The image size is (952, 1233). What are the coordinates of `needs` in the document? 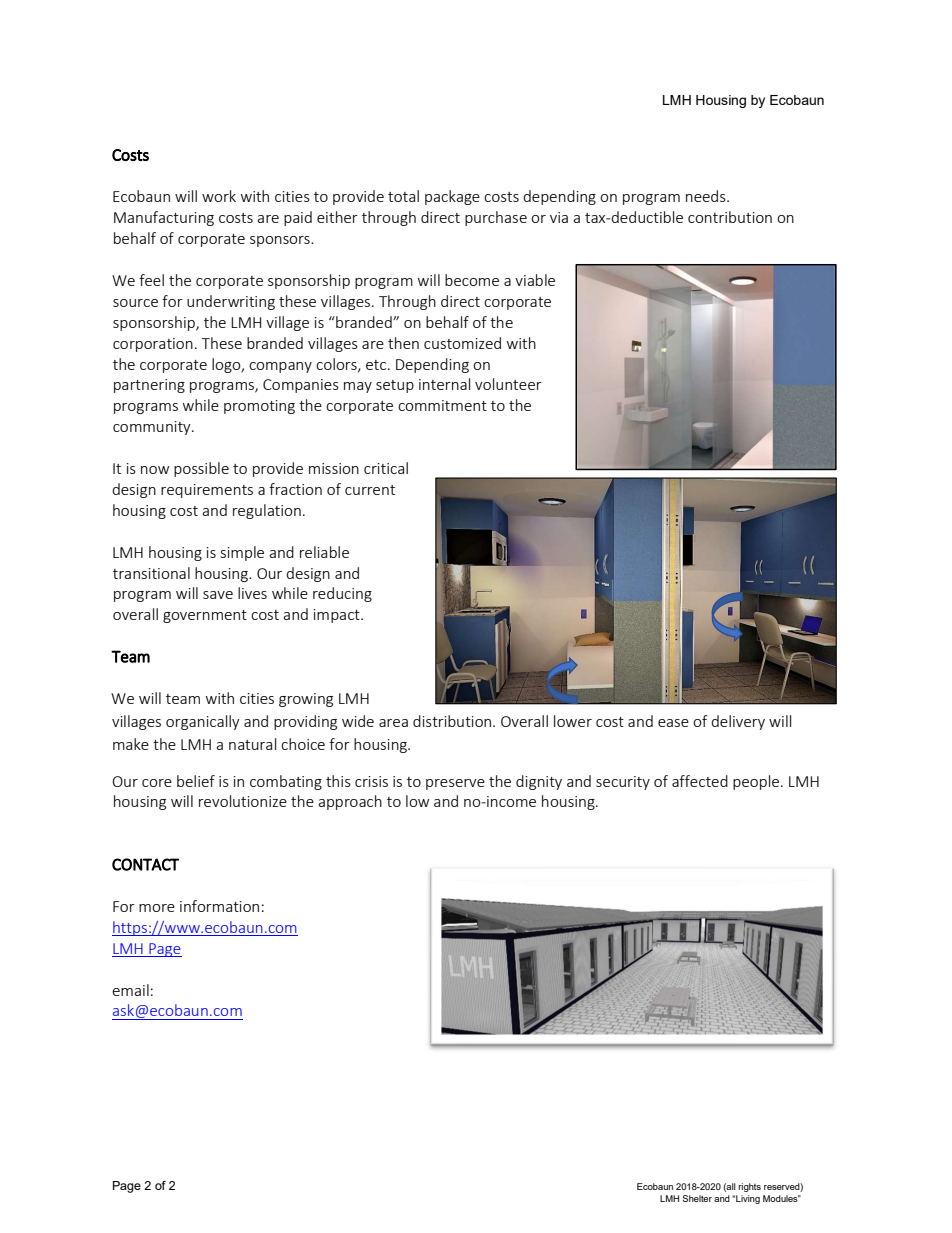 It's located at (707, 196).
